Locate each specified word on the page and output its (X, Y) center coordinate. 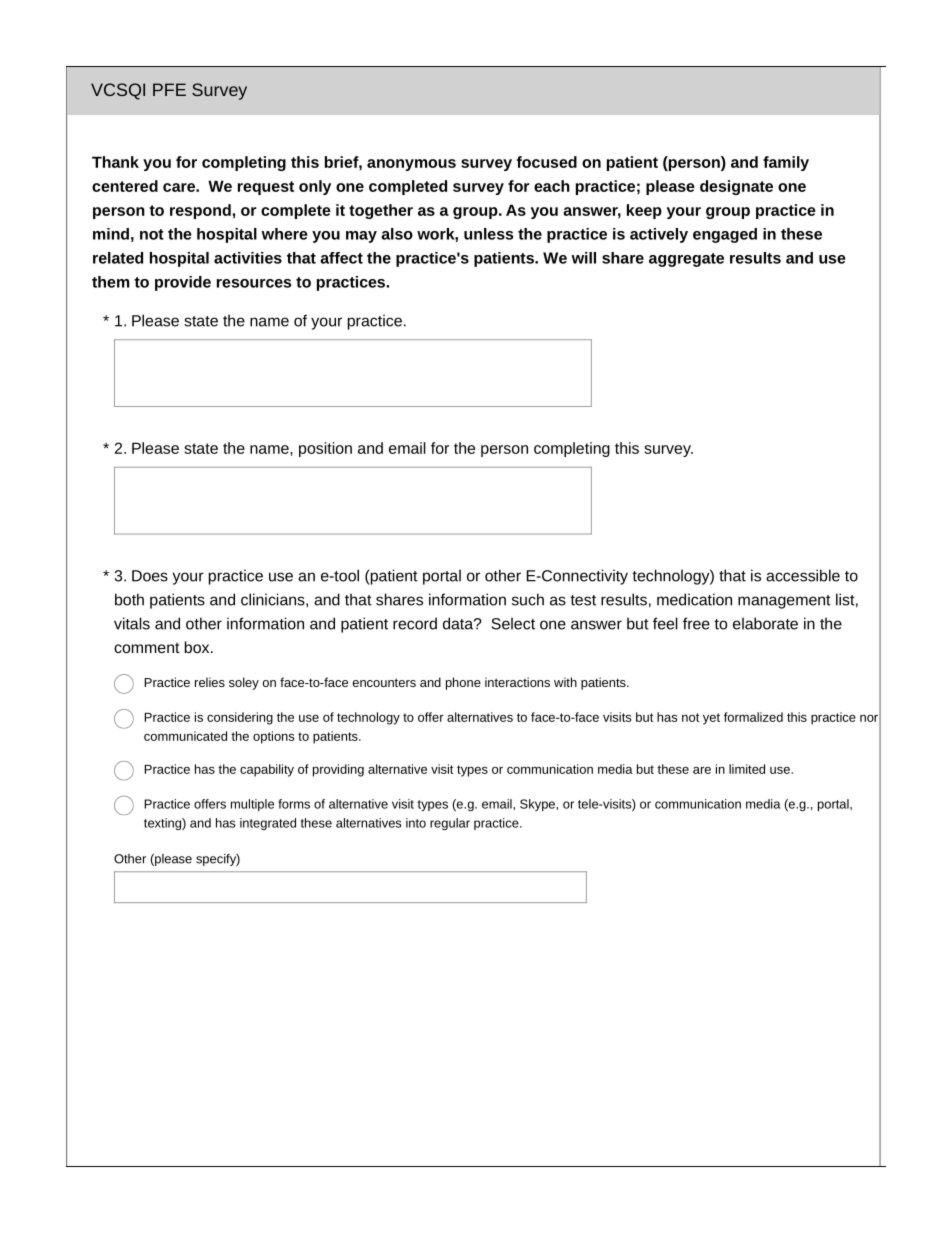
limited (747, 769)
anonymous (411, 165)
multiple (252, 805)
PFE (169, 89)
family (786, 163)
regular (450, 824)
